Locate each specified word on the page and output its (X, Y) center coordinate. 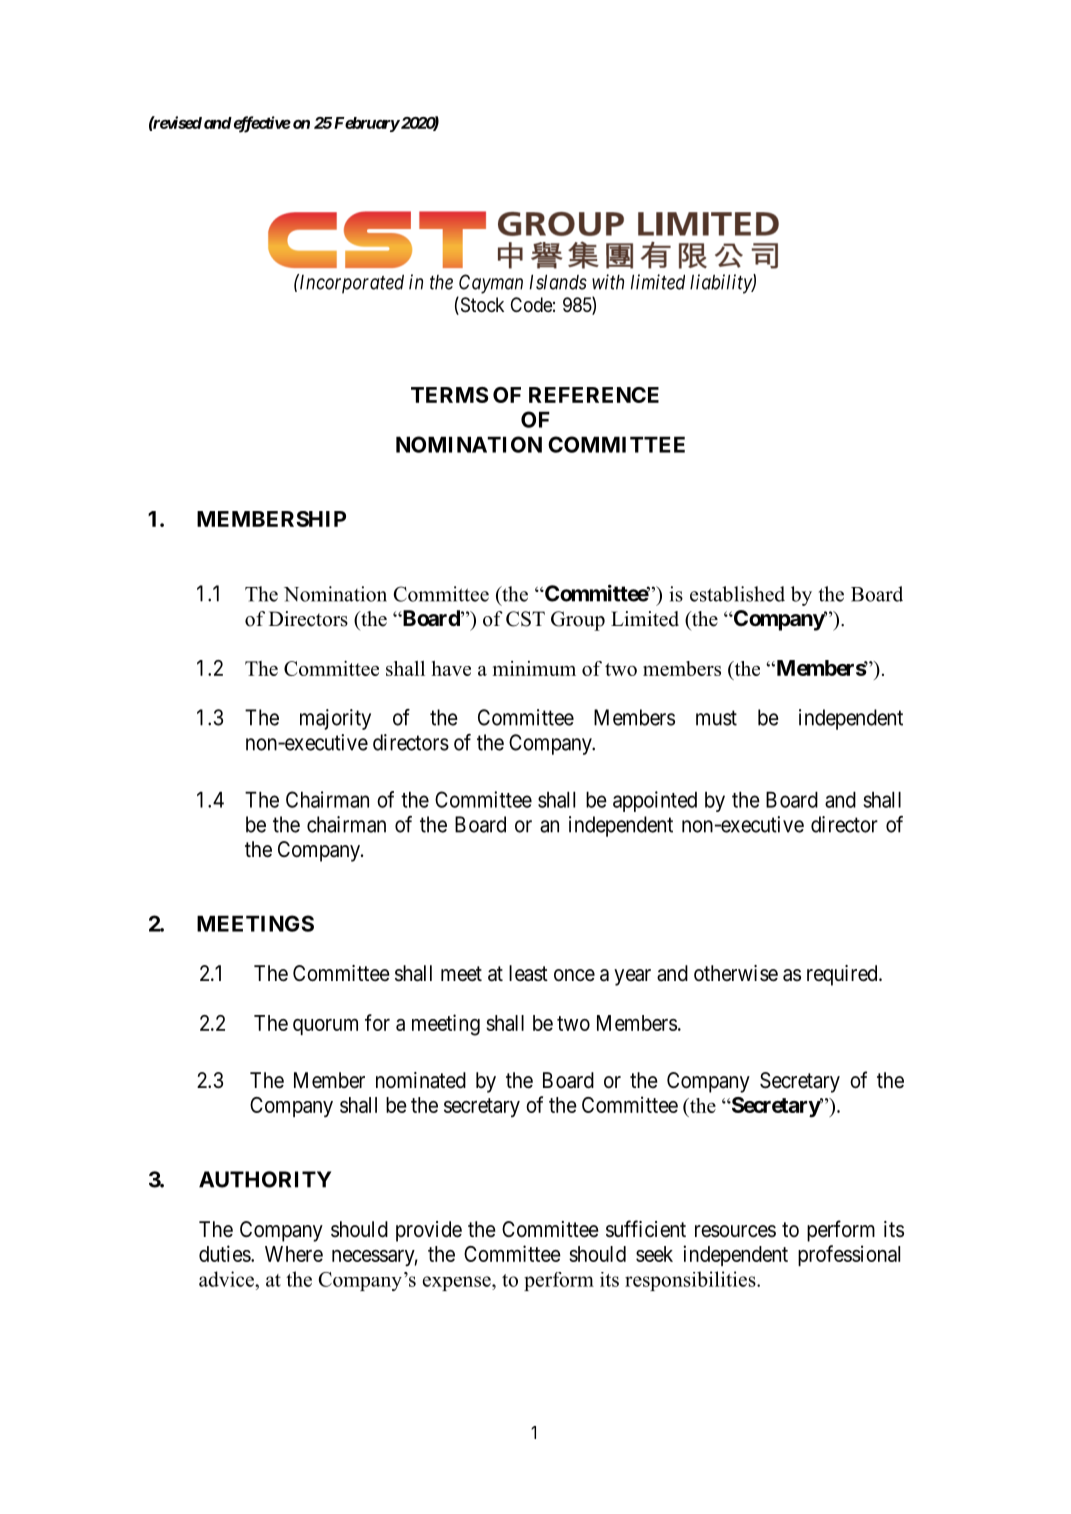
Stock (481, 306)
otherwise (736, 973)
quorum (325, 1027)
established (737, 594)
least (528, 973)
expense (458, 1283)
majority (335, 719)
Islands (558, 282)
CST (525, 619)
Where (294, 1254)
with (608, 282)
